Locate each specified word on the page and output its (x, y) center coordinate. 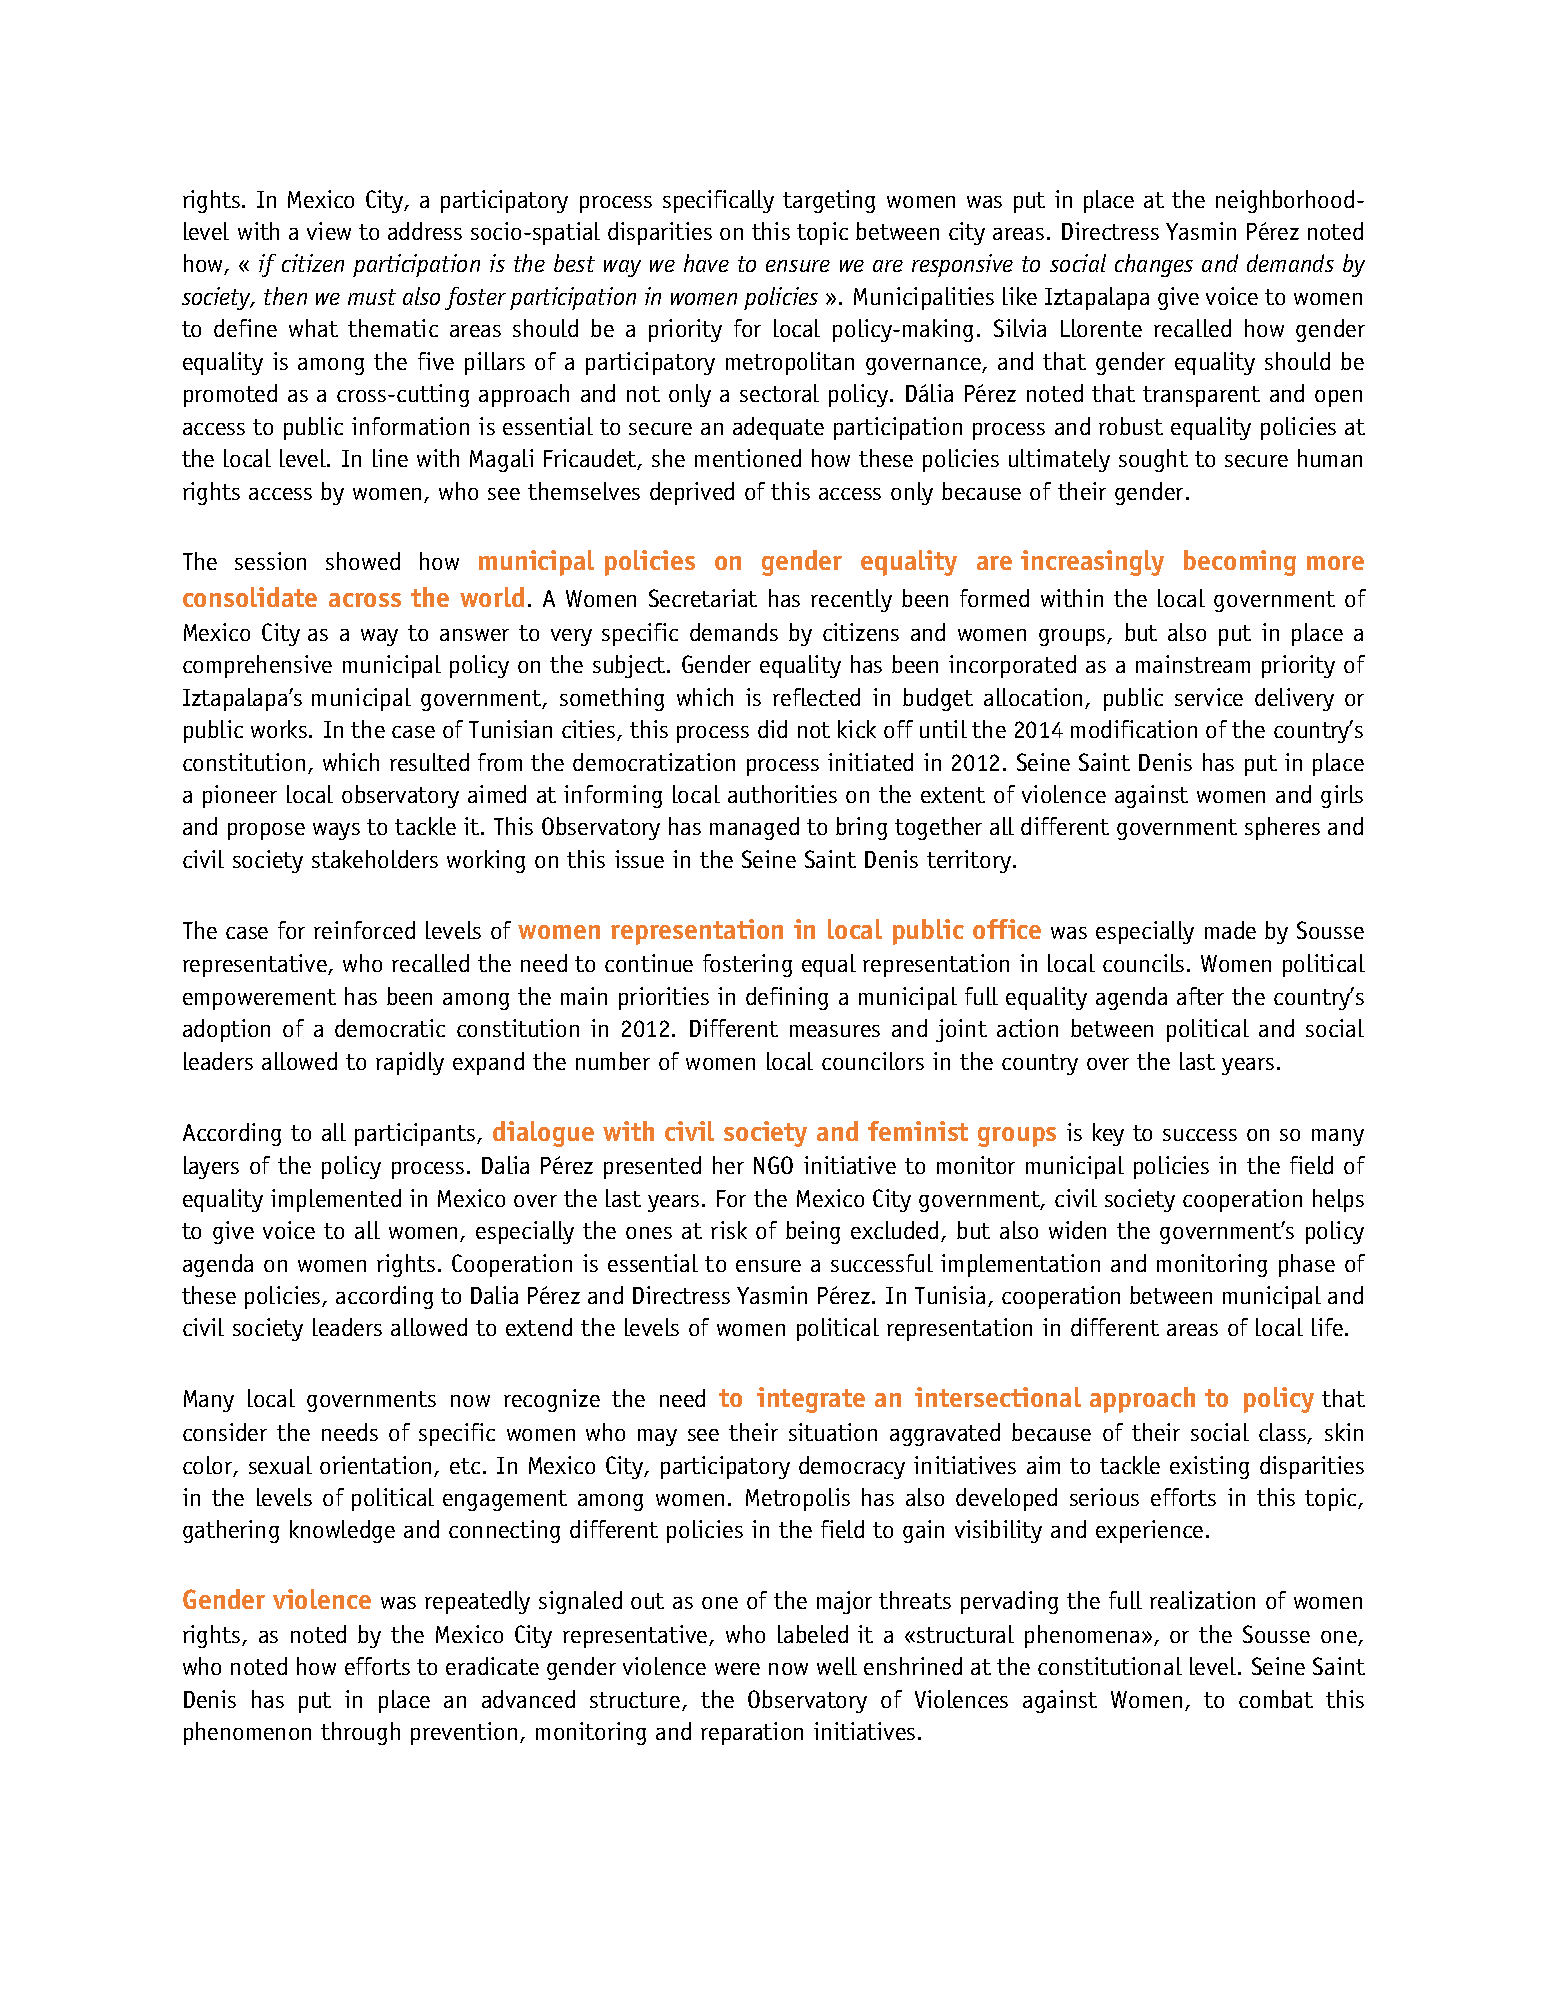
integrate (811, 1400)
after (1200, 996)
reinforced (364, 930)
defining (787, 998)
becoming (1240, 563)
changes (1154, 265)
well (837, 1666)
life (1327, 1327)
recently (851, 600)
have (706, 263)
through (360, 1733)
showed (363, 561)
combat (1276, 1699)
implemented (336, 1200)
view (329, 231)
